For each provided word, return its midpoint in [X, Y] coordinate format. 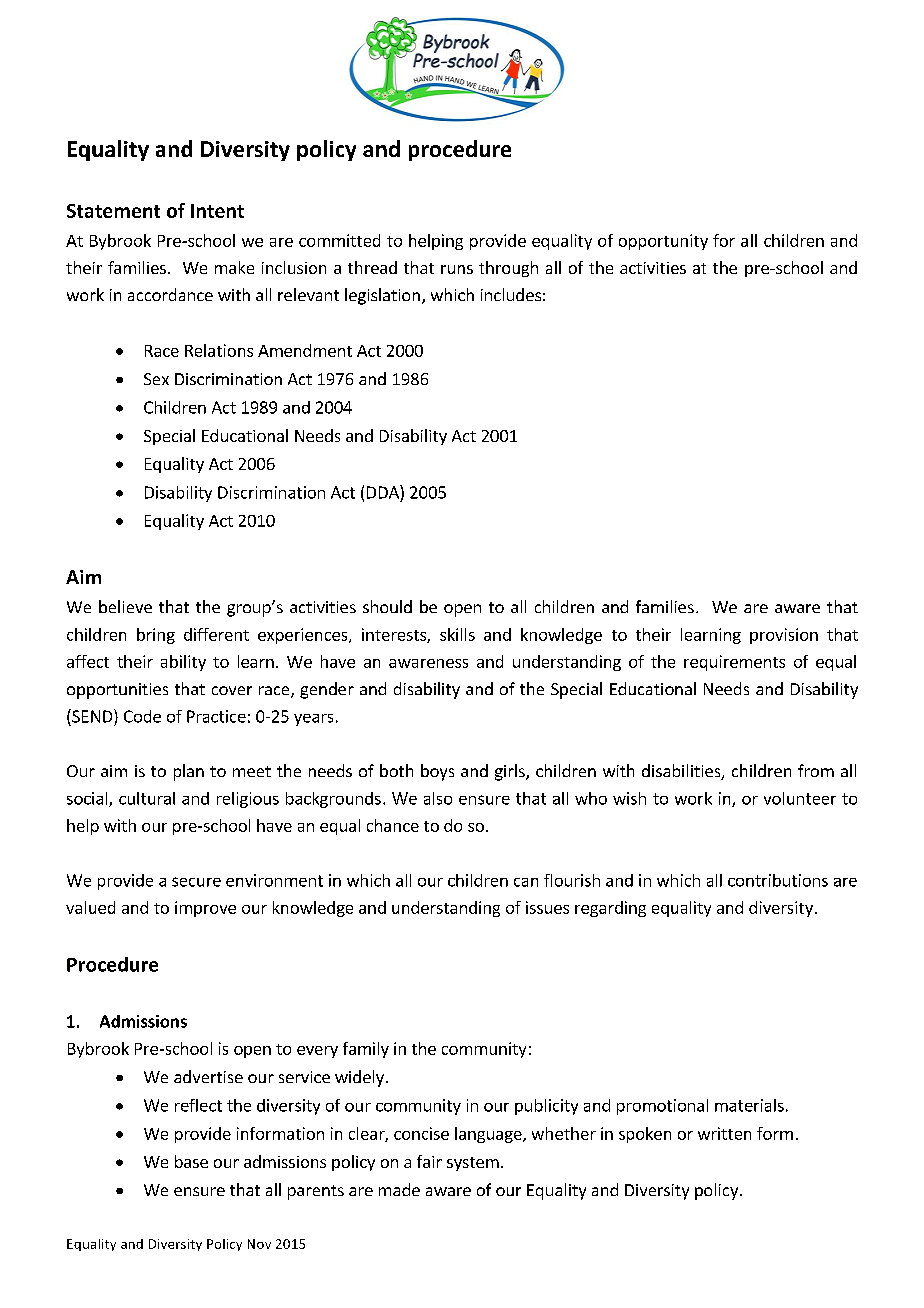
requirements [734, 663]
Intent [217, 211]
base [191, 1161]
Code [142, 716]
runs [457, 269]
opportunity [663, 242]
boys [437, 772]
